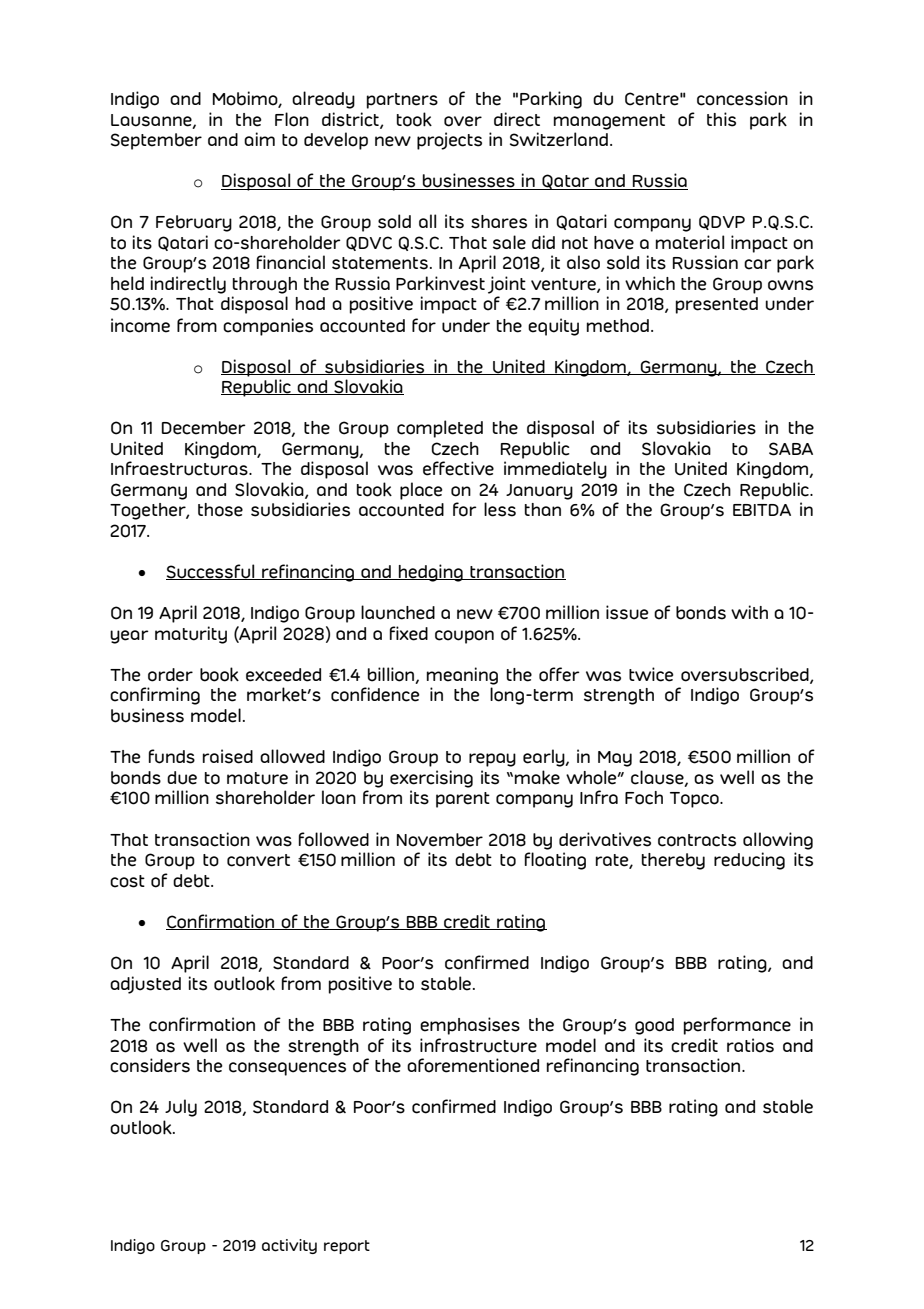 The width and height of the screenshot is (924, 1309). What do you see at coordinates (697, 840) in the screenshot?
I see `contracts` at bounding box center [697, 840].
